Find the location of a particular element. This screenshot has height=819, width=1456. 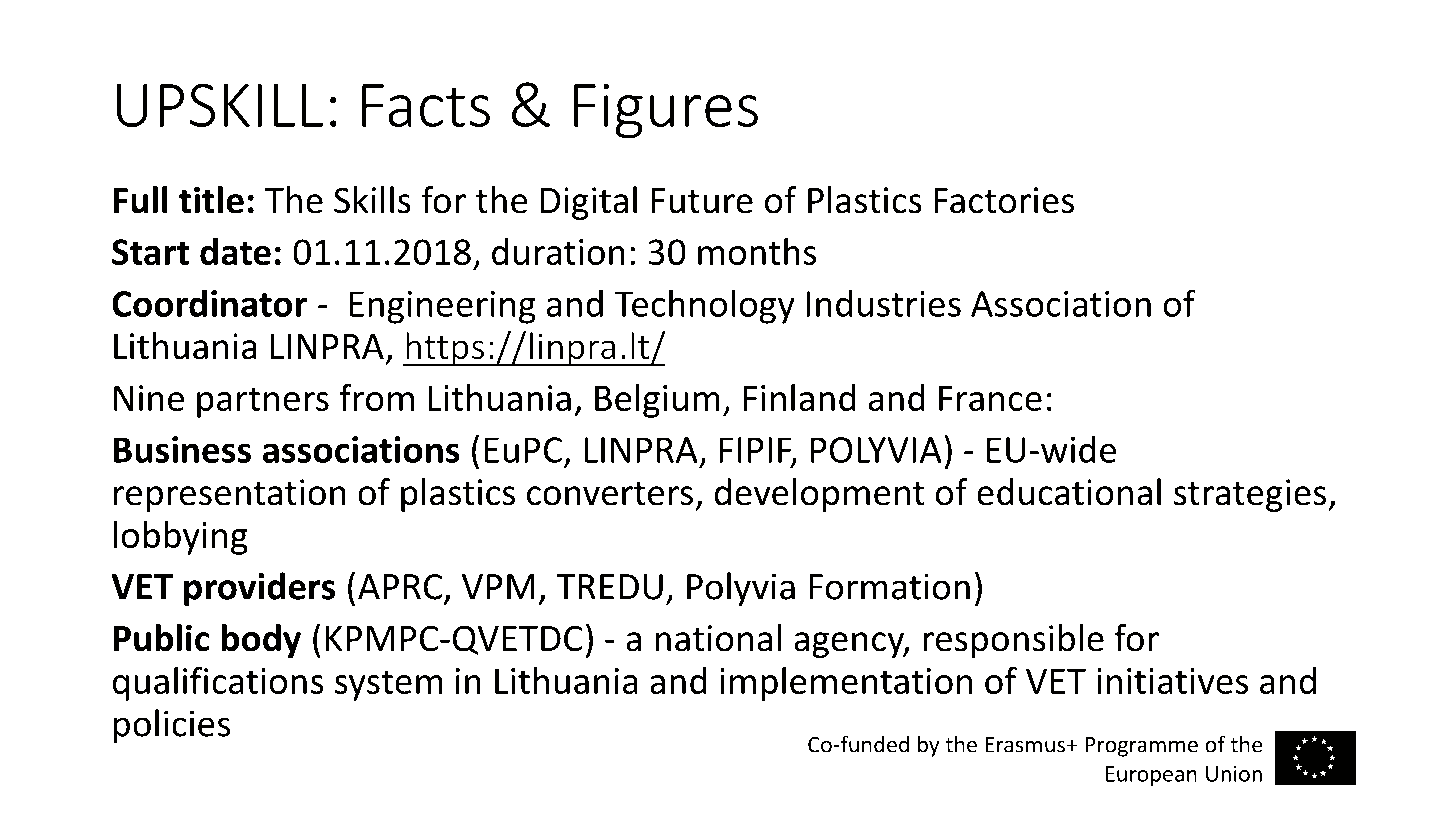

Belgium is located at coordinates (657, 401).
